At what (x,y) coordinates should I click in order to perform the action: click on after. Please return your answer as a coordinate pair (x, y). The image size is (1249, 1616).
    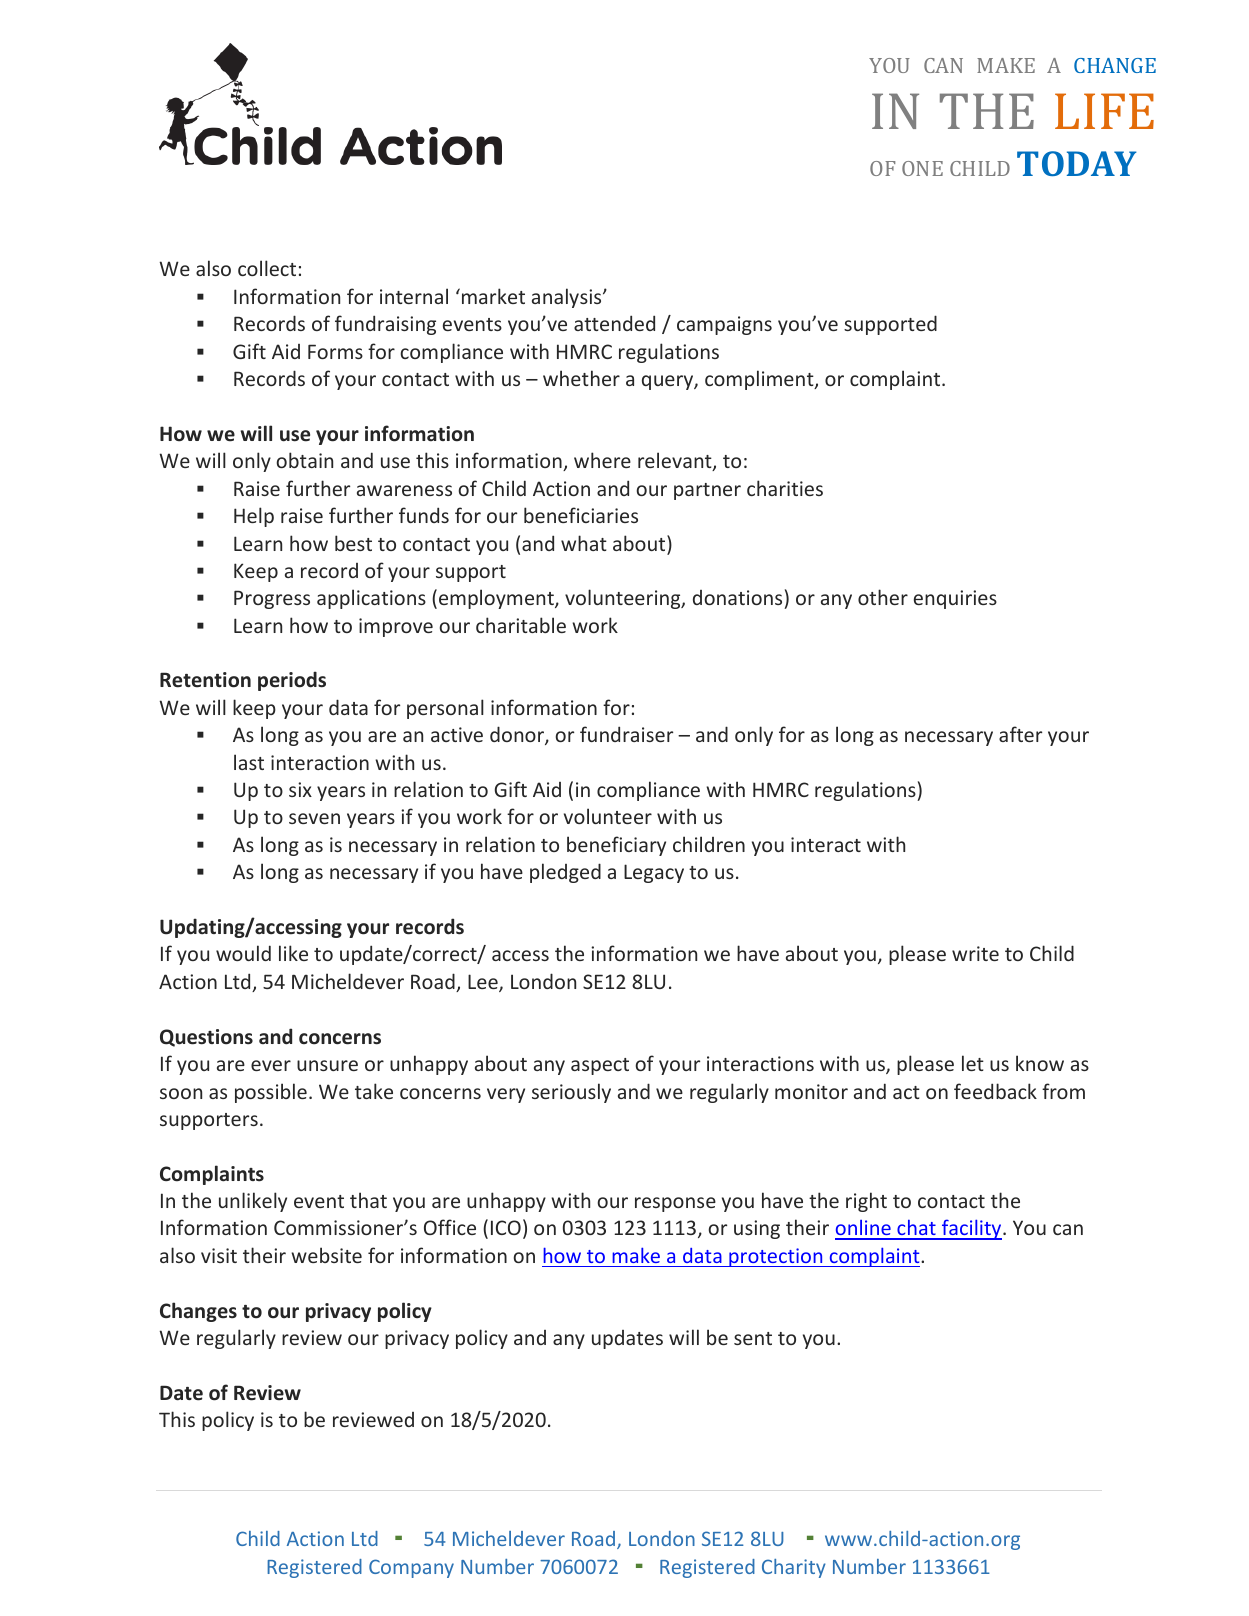
    Looking at the image, I should click on (1020, 734).
